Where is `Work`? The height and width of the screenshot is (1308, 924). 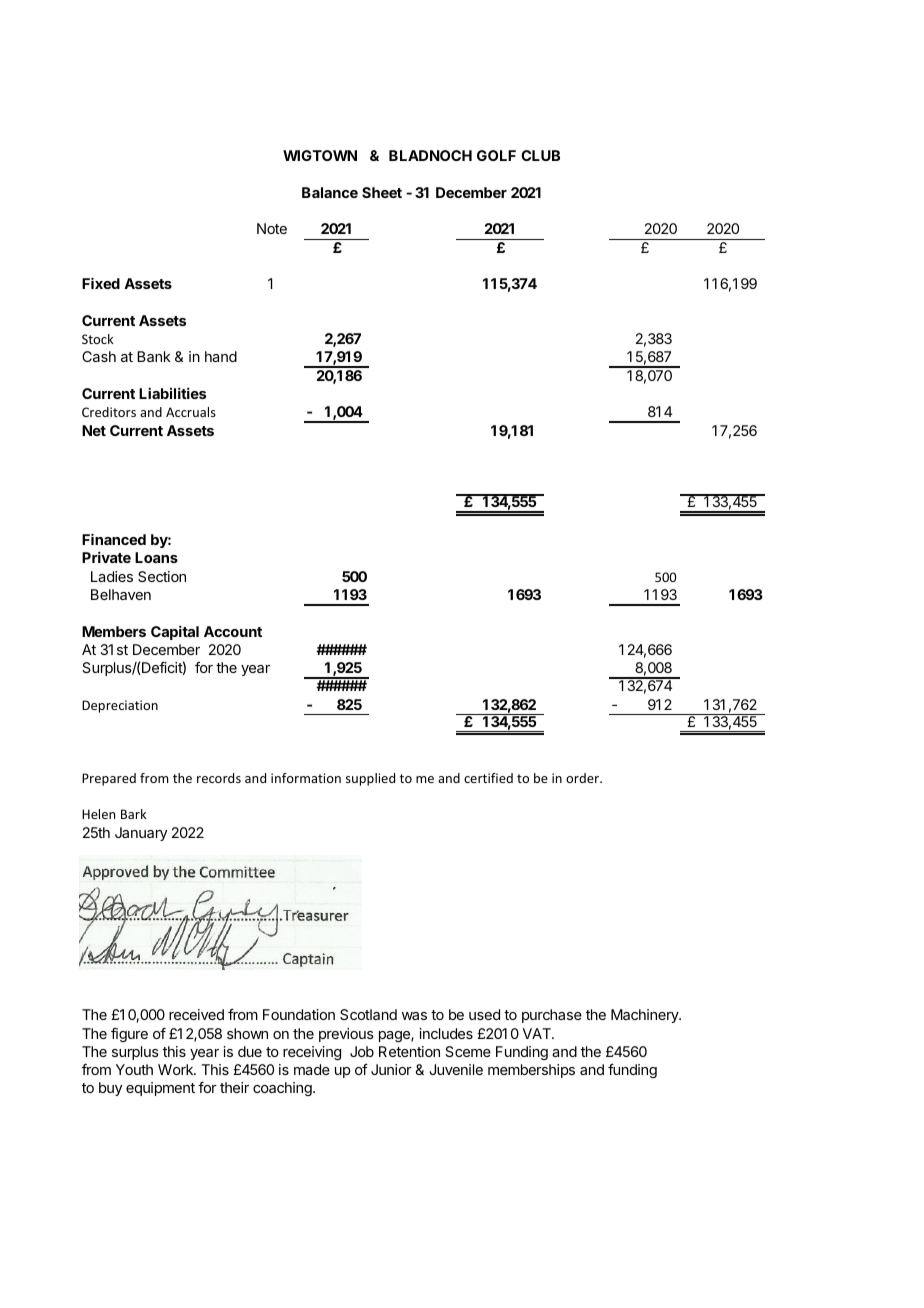 Work is located at coordinates (176, 1069).
